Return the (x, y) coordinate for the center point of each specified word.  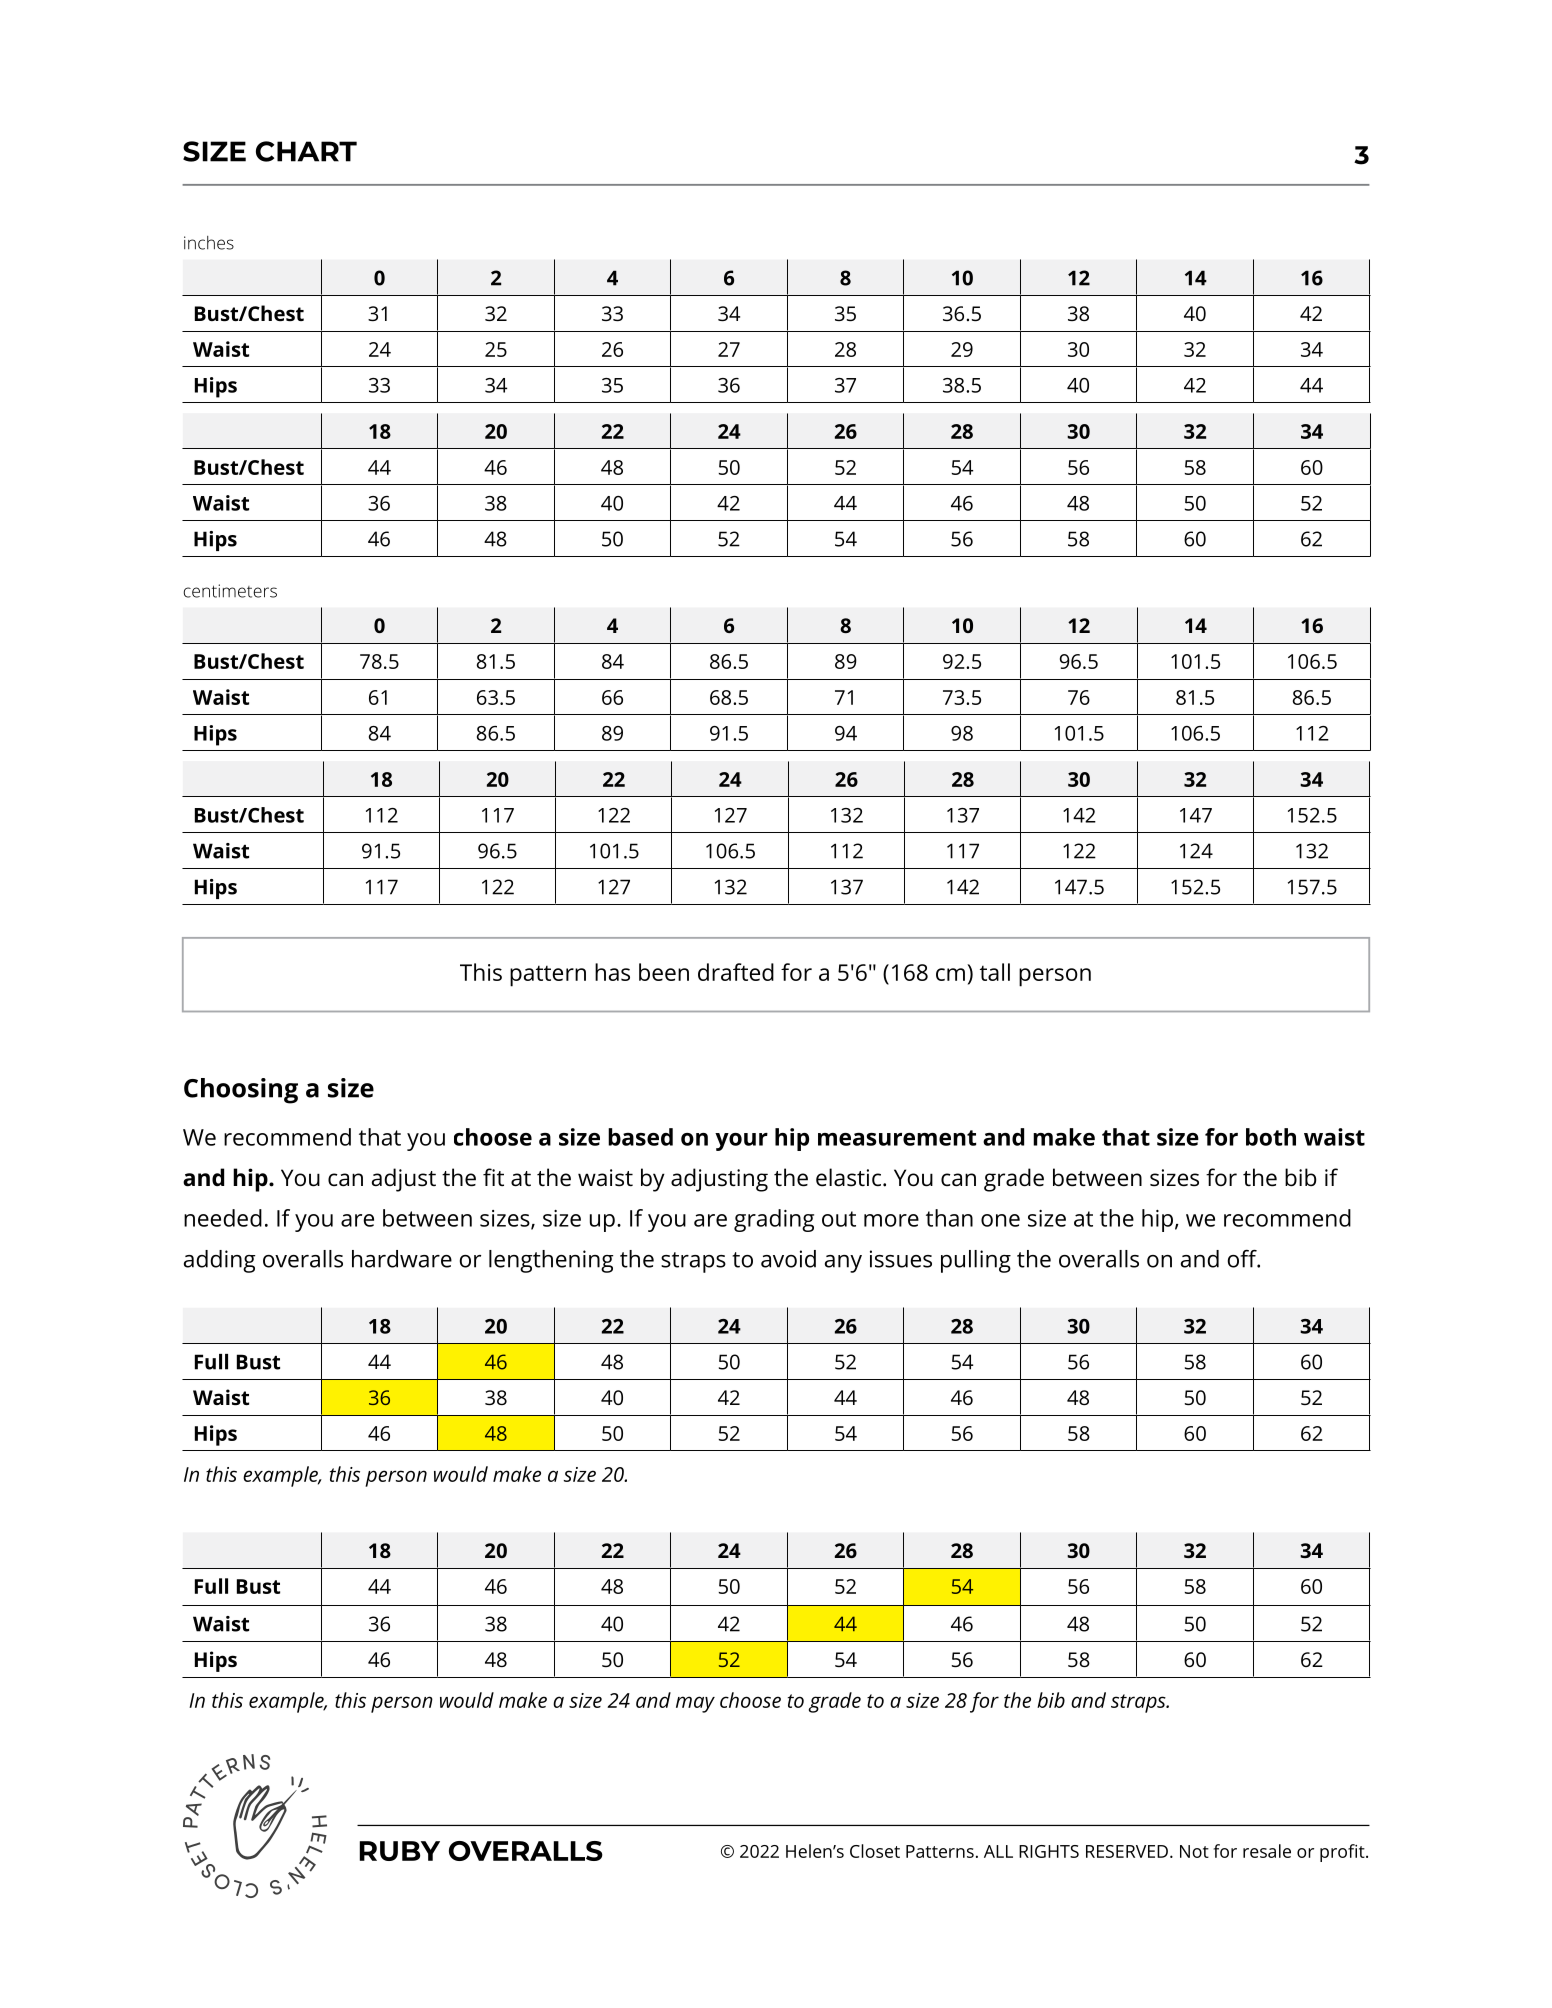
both (1271, 1137)
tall (995, 972)
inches (209, 243)
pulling (976, 1261)
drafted (736, 972)
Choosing (241, 1091)
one (1000, 1220)
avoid (788, 1259)
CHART (306, 151)
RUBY (400, 1851)
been (664, 972)
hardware (402, 1259)
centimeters (230, 591)
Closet (875, 1851)
